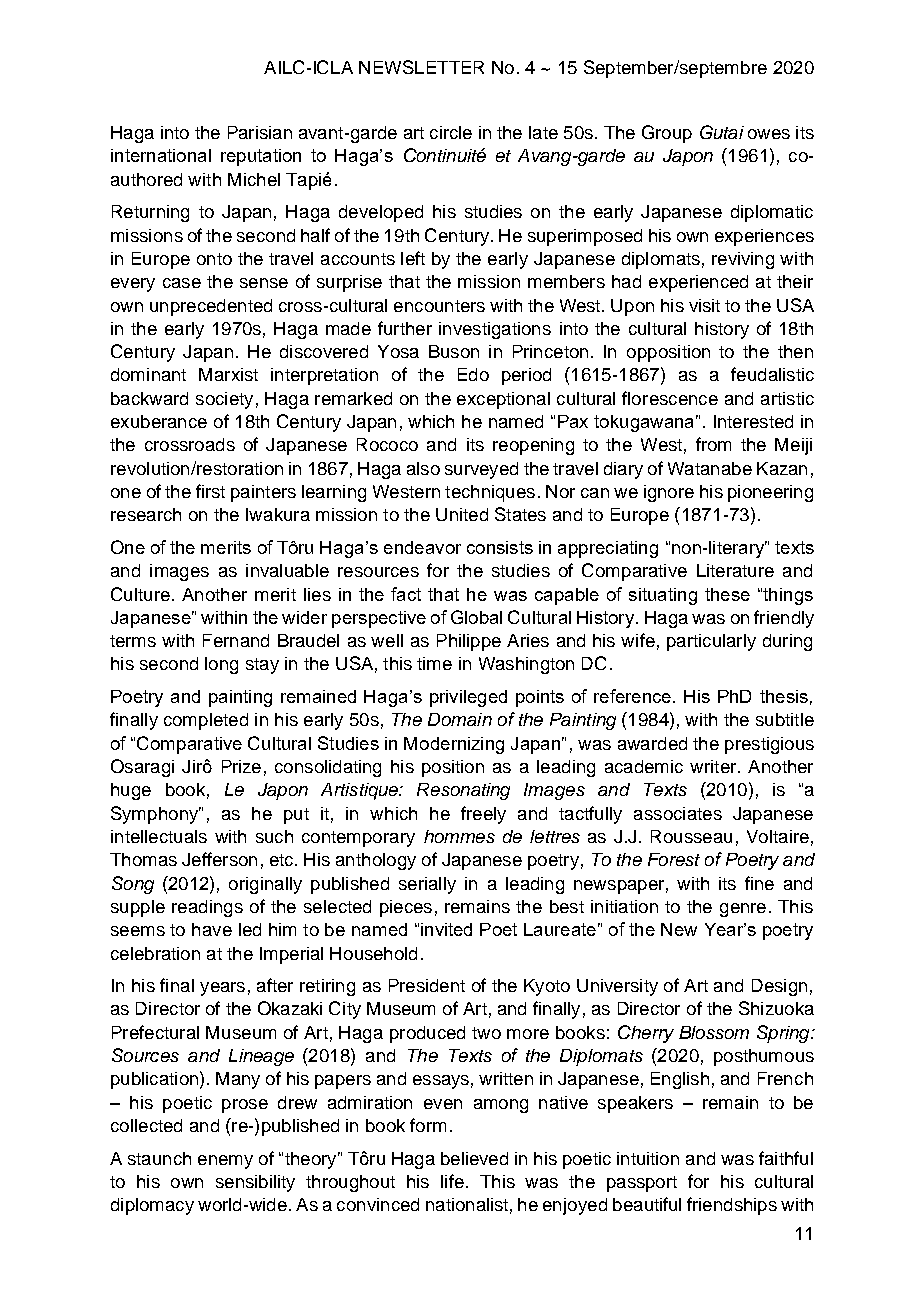 The image size is (924, 1308). Describe the element at coordinates (469, 642) in the image. I see `Philippe` at that location.
